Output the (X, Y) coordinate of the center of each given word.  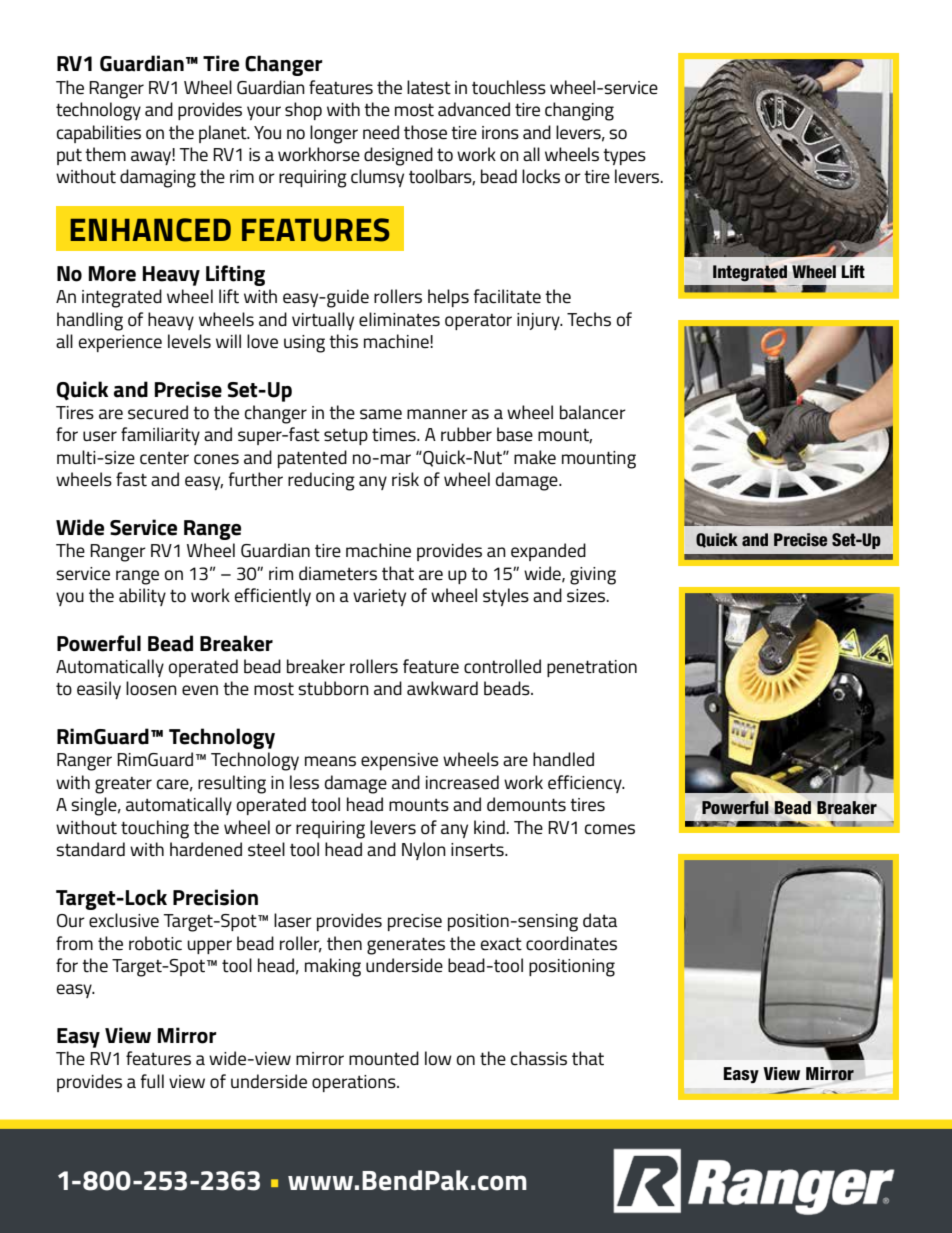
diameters (338, 573)
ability (142, 597)
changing (579, 111)
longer (334, 134)
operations (355, 1083)
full (152, 1081)
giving (593, 576)
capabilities (99, 134)
